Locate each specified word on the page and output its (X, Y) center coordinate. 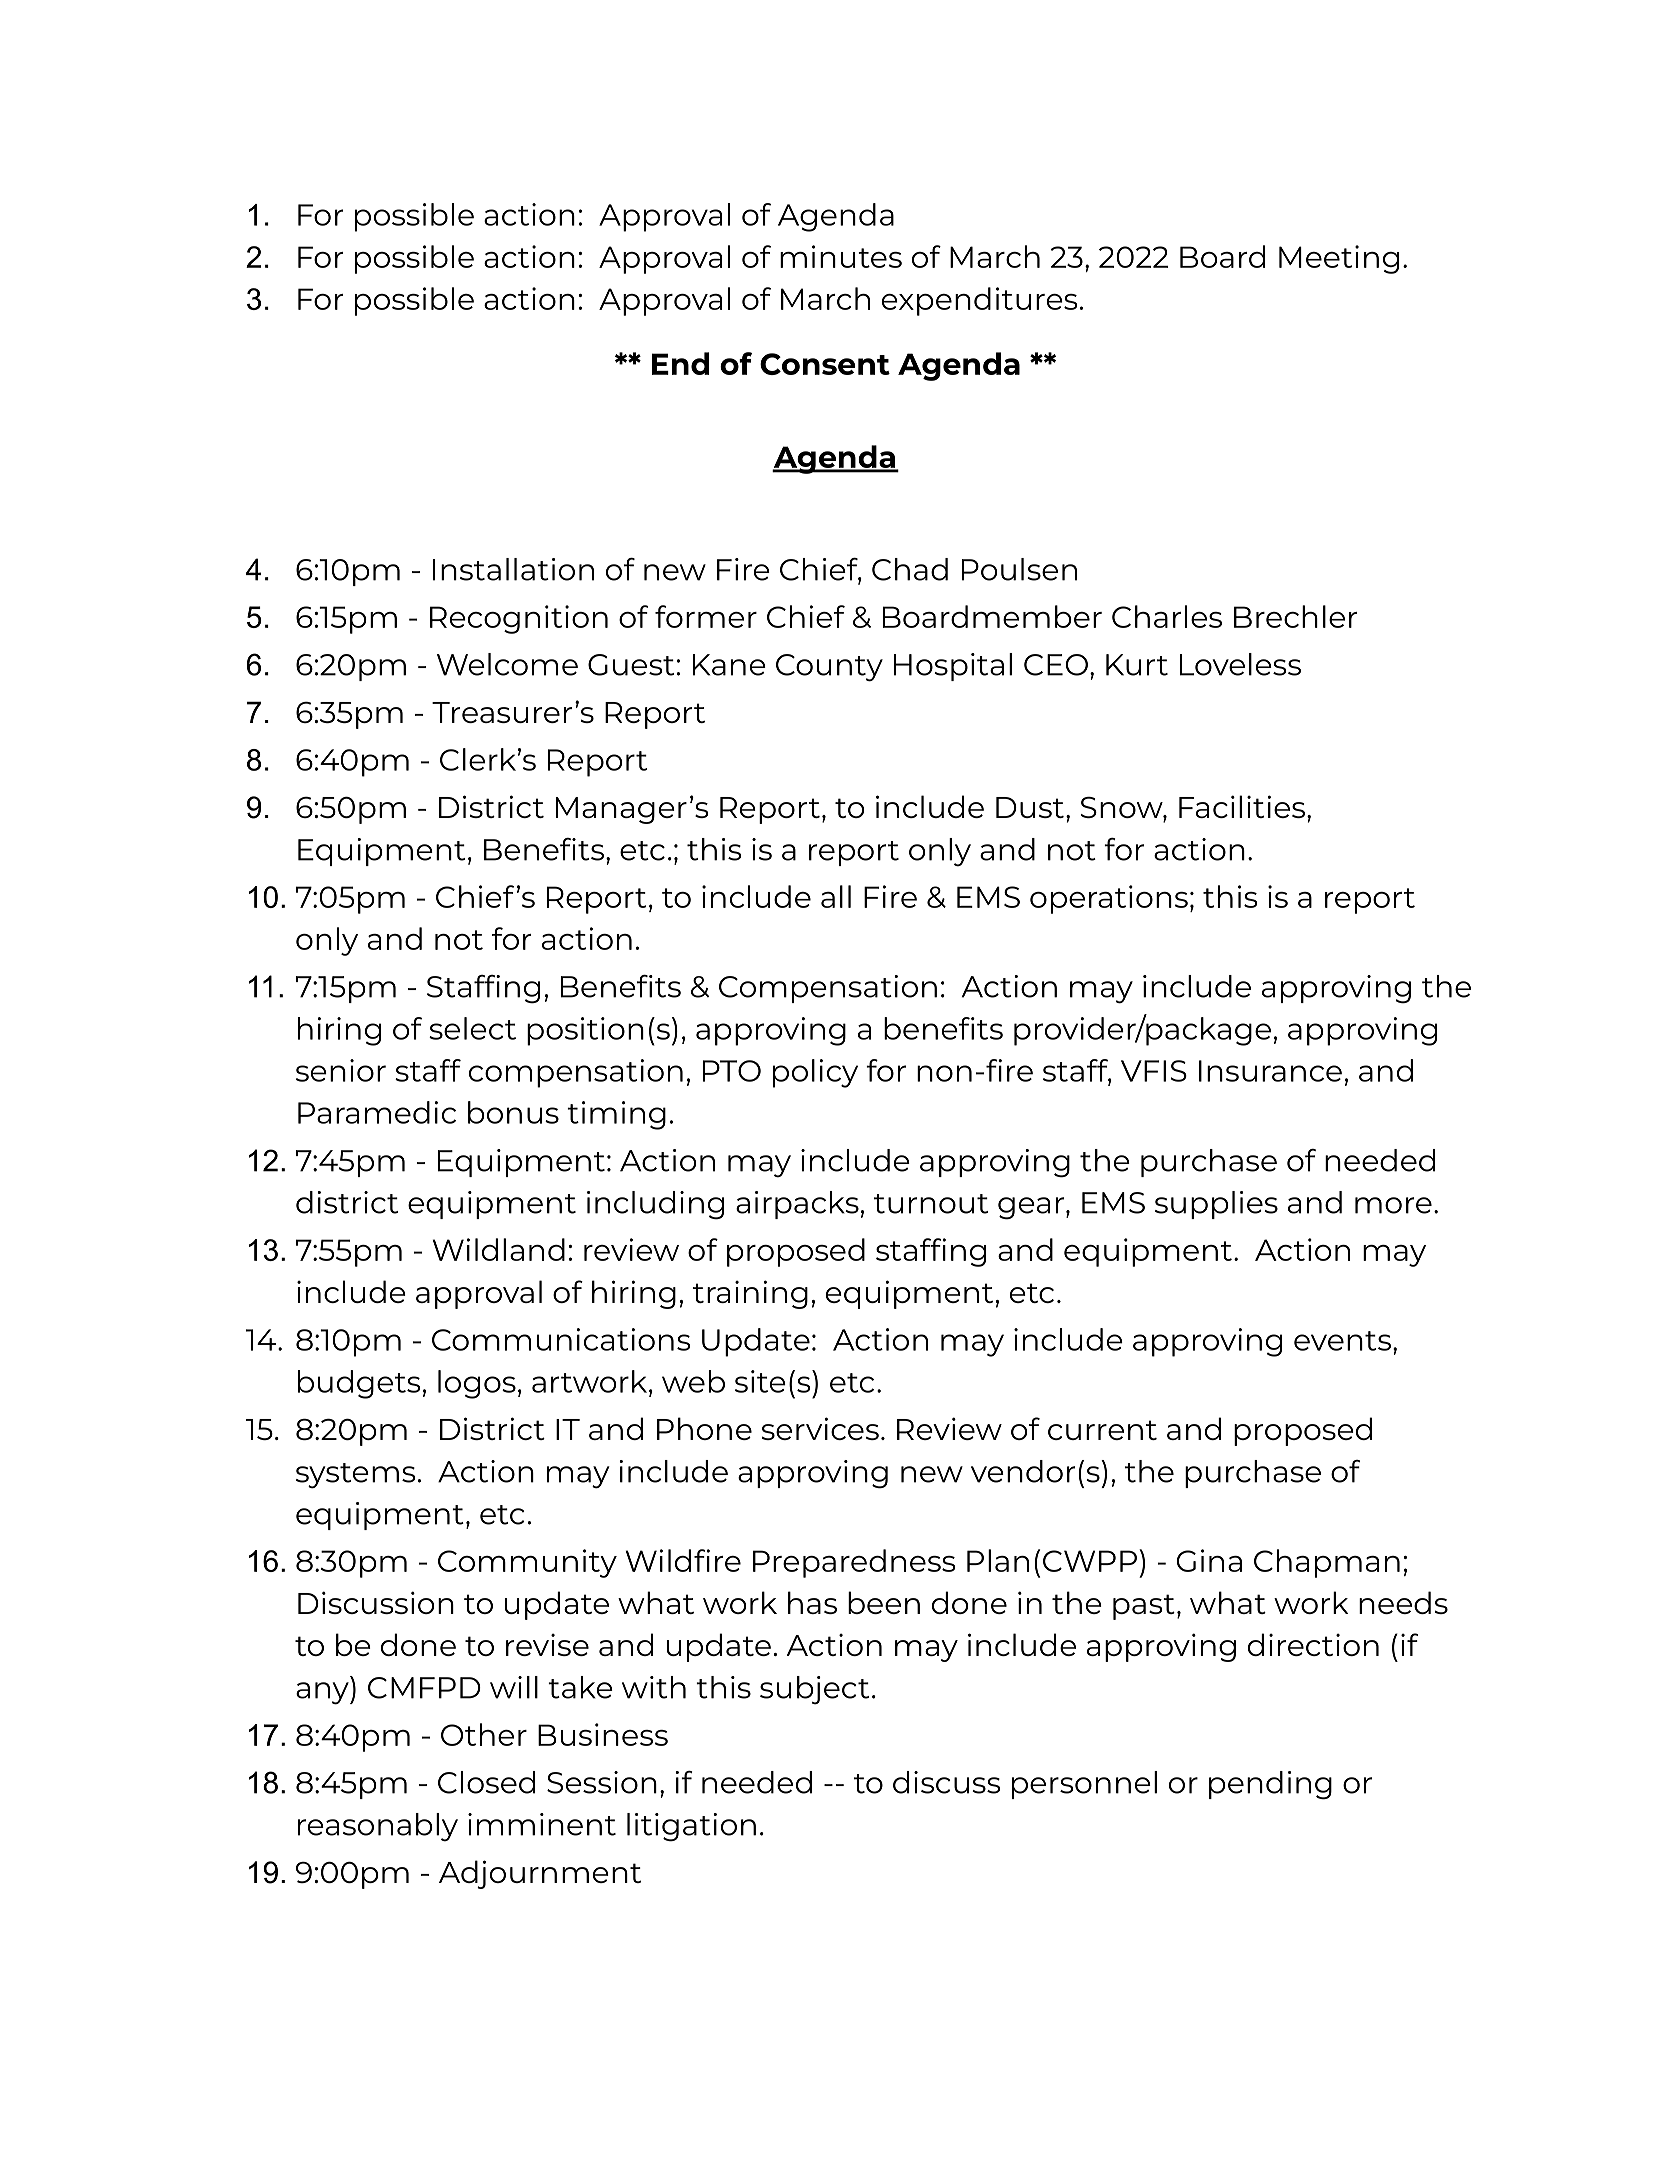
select (472, 1028)
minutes (841, 256)
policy (815, 1073)
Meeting (1339, 259)
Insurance (1270, 1071)
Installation (513, 569)
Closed (486, 1782)
